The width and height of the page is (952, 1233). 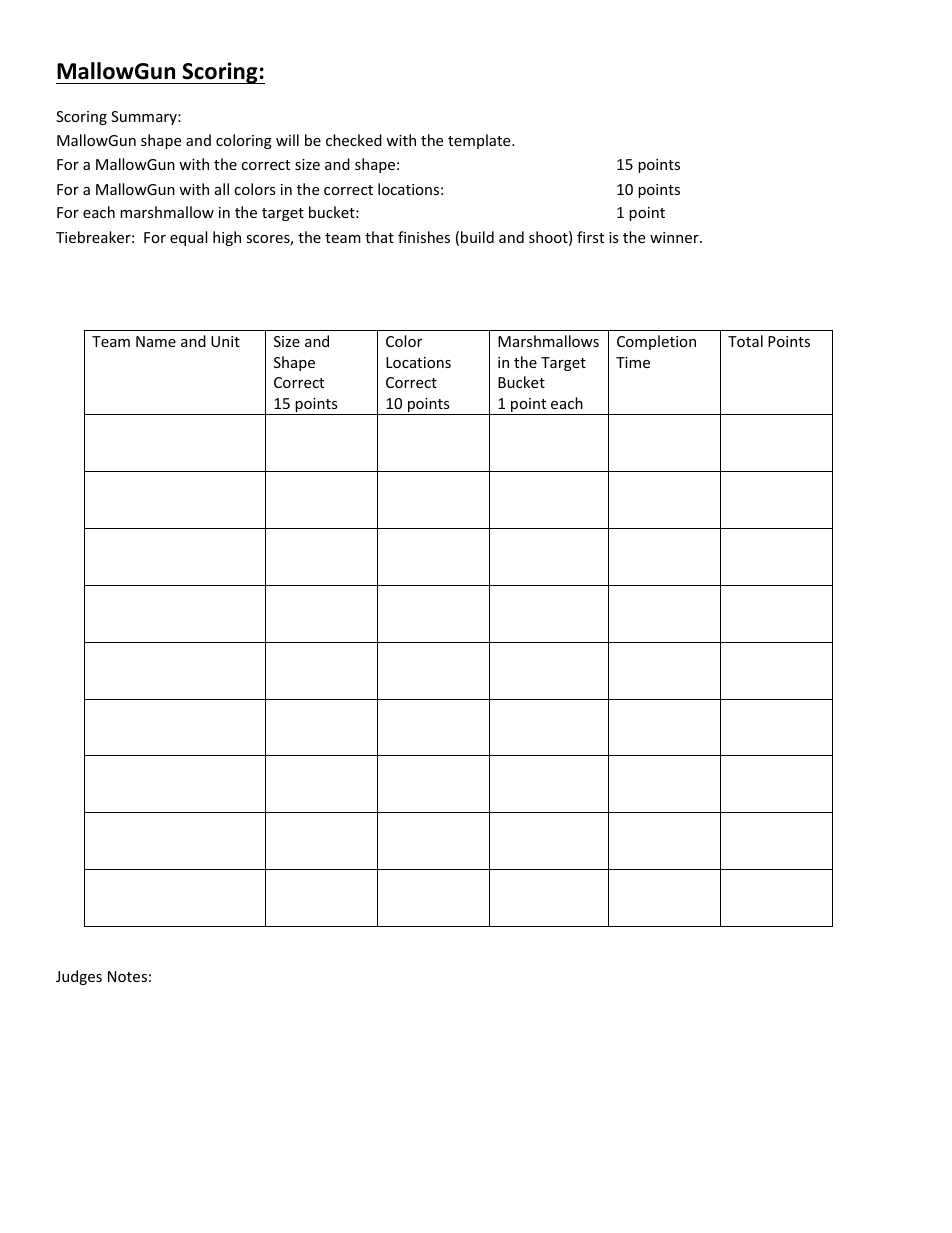 What do you see at coordinates (79, 977) in the page?
I see `Judges` at bounding box center [79, 977].
